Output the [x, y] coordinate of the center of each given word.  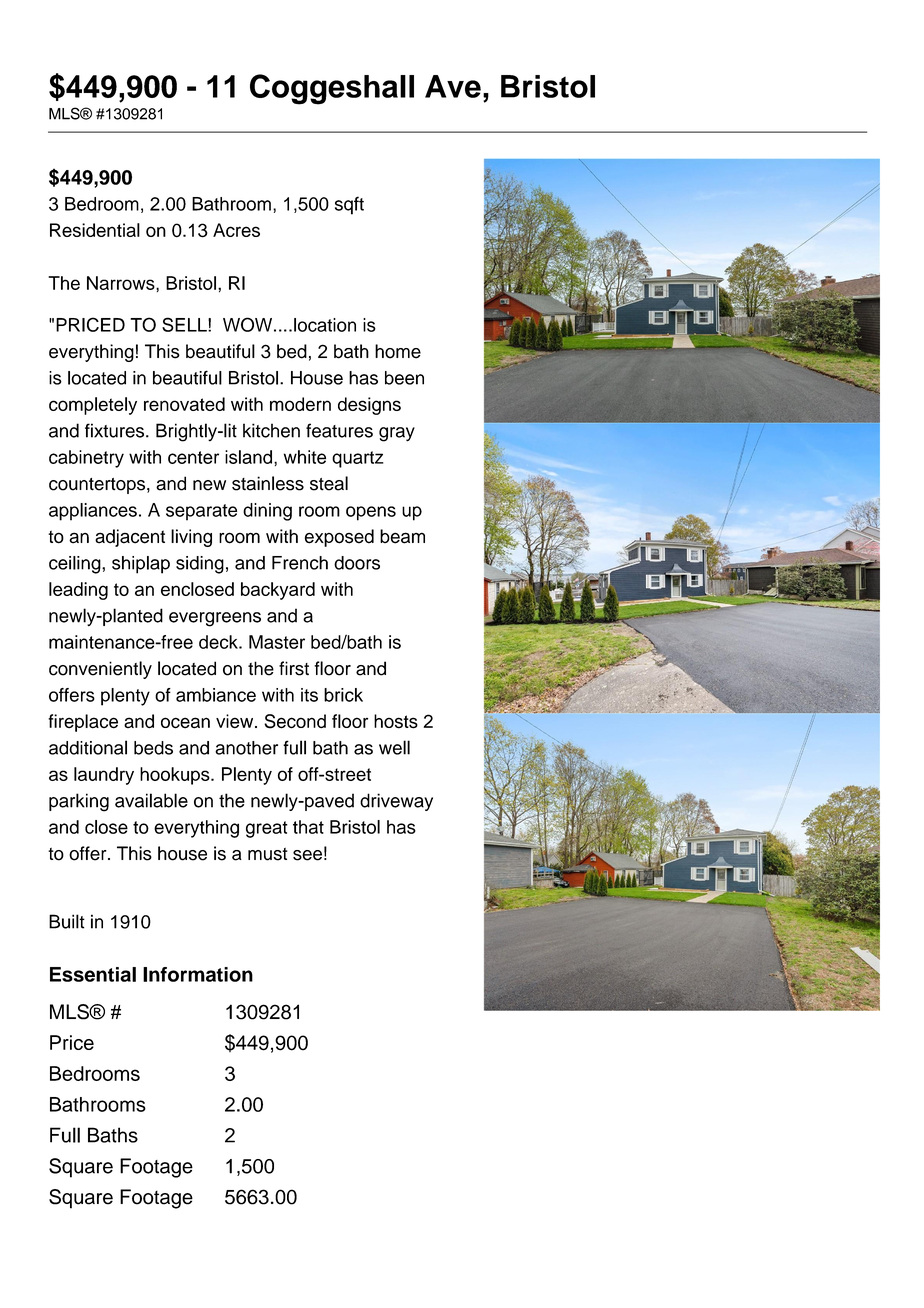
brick [343, 695]
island [248, 457]
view [236, 721]
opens [371, 513]
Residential [95, 230]
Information [198, 974]
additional [88, 747]
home [398, 351]
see [307, 855]
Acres [236, 230]
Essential [93, 974]
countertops [98, 486]
